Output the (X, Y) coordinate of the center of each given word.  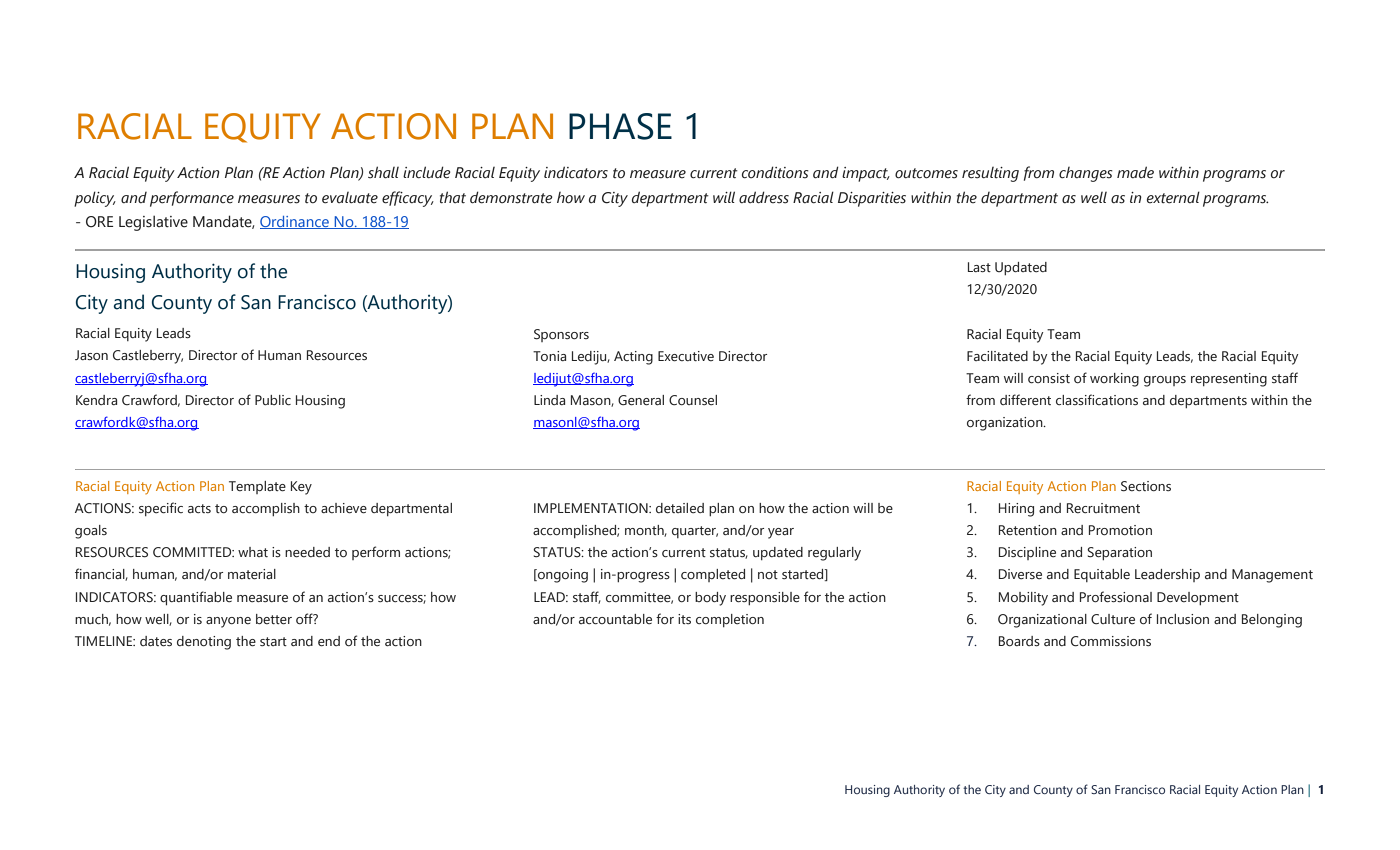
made (1135, 172)
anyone (228, 622)
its (684, 619)
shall (383, 172)
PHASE (620, 126)
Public (273, 400)
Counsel (693, 400)
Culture (1113, 619)
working (1114, 380)
